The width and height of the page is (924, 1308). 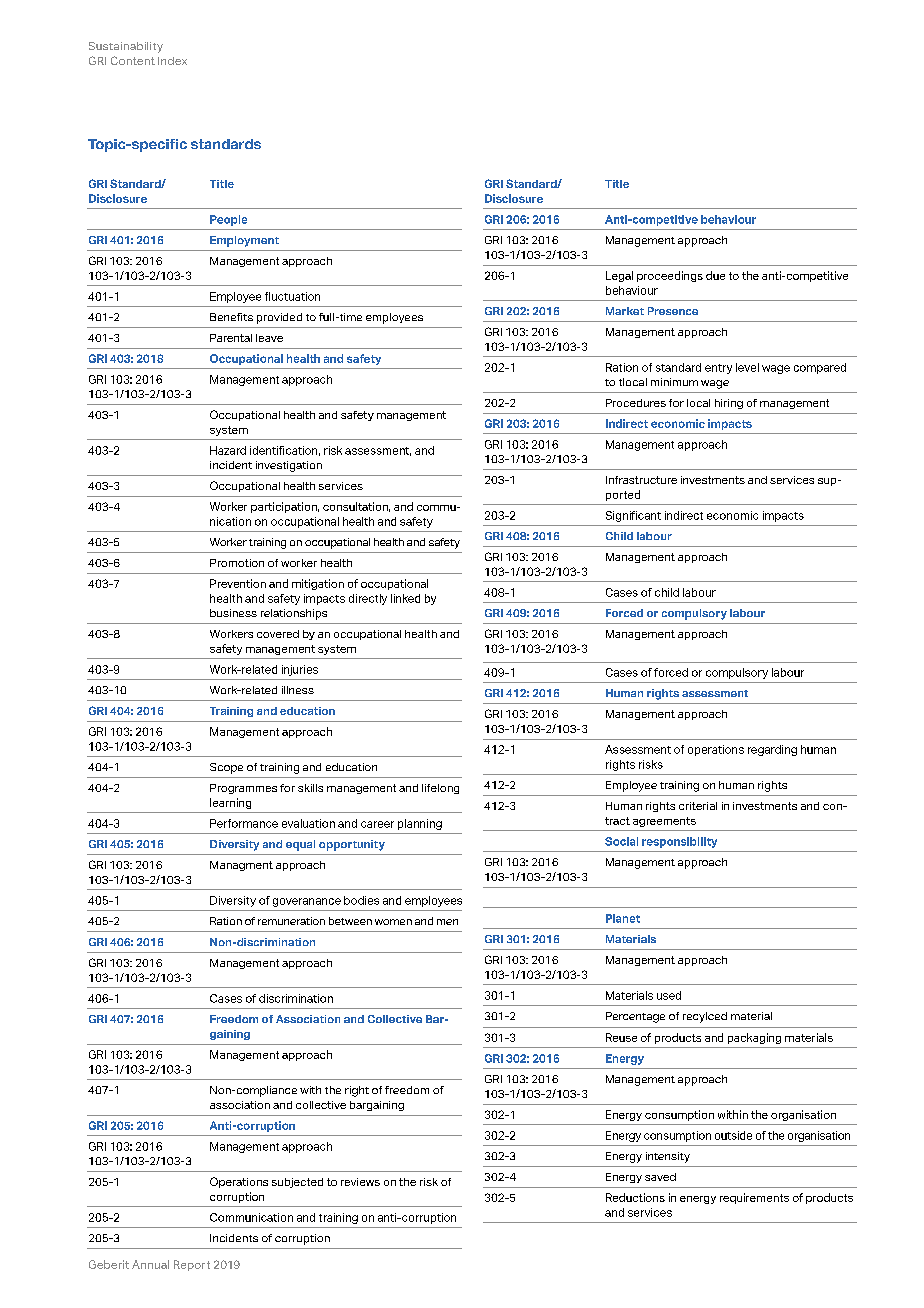 What do you see at coordinates (192, 1265) in the page?
I see `Report` at bounding box center [192, 1265].
